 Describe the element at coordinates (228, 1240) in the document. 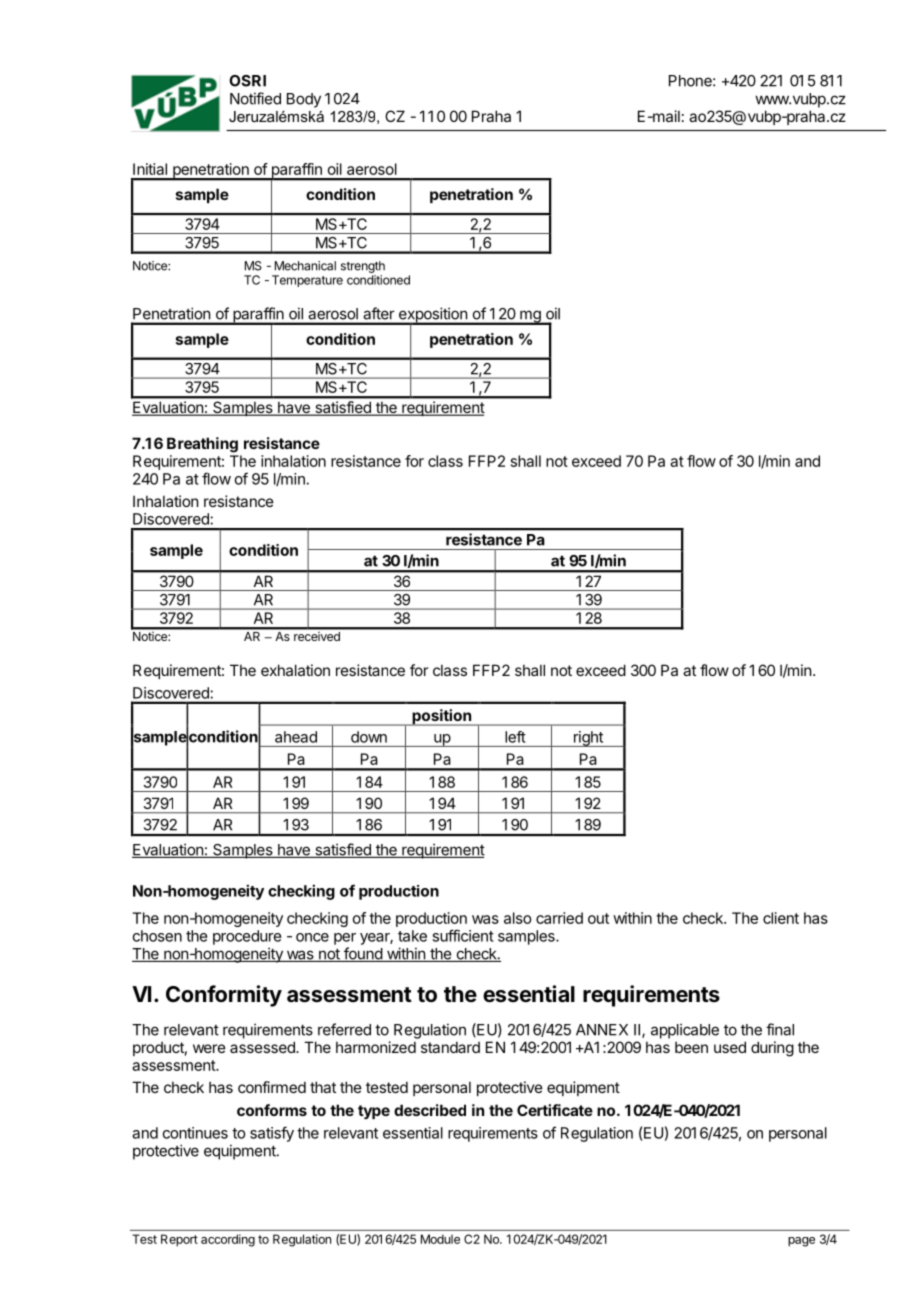

I see `according` at that location.
